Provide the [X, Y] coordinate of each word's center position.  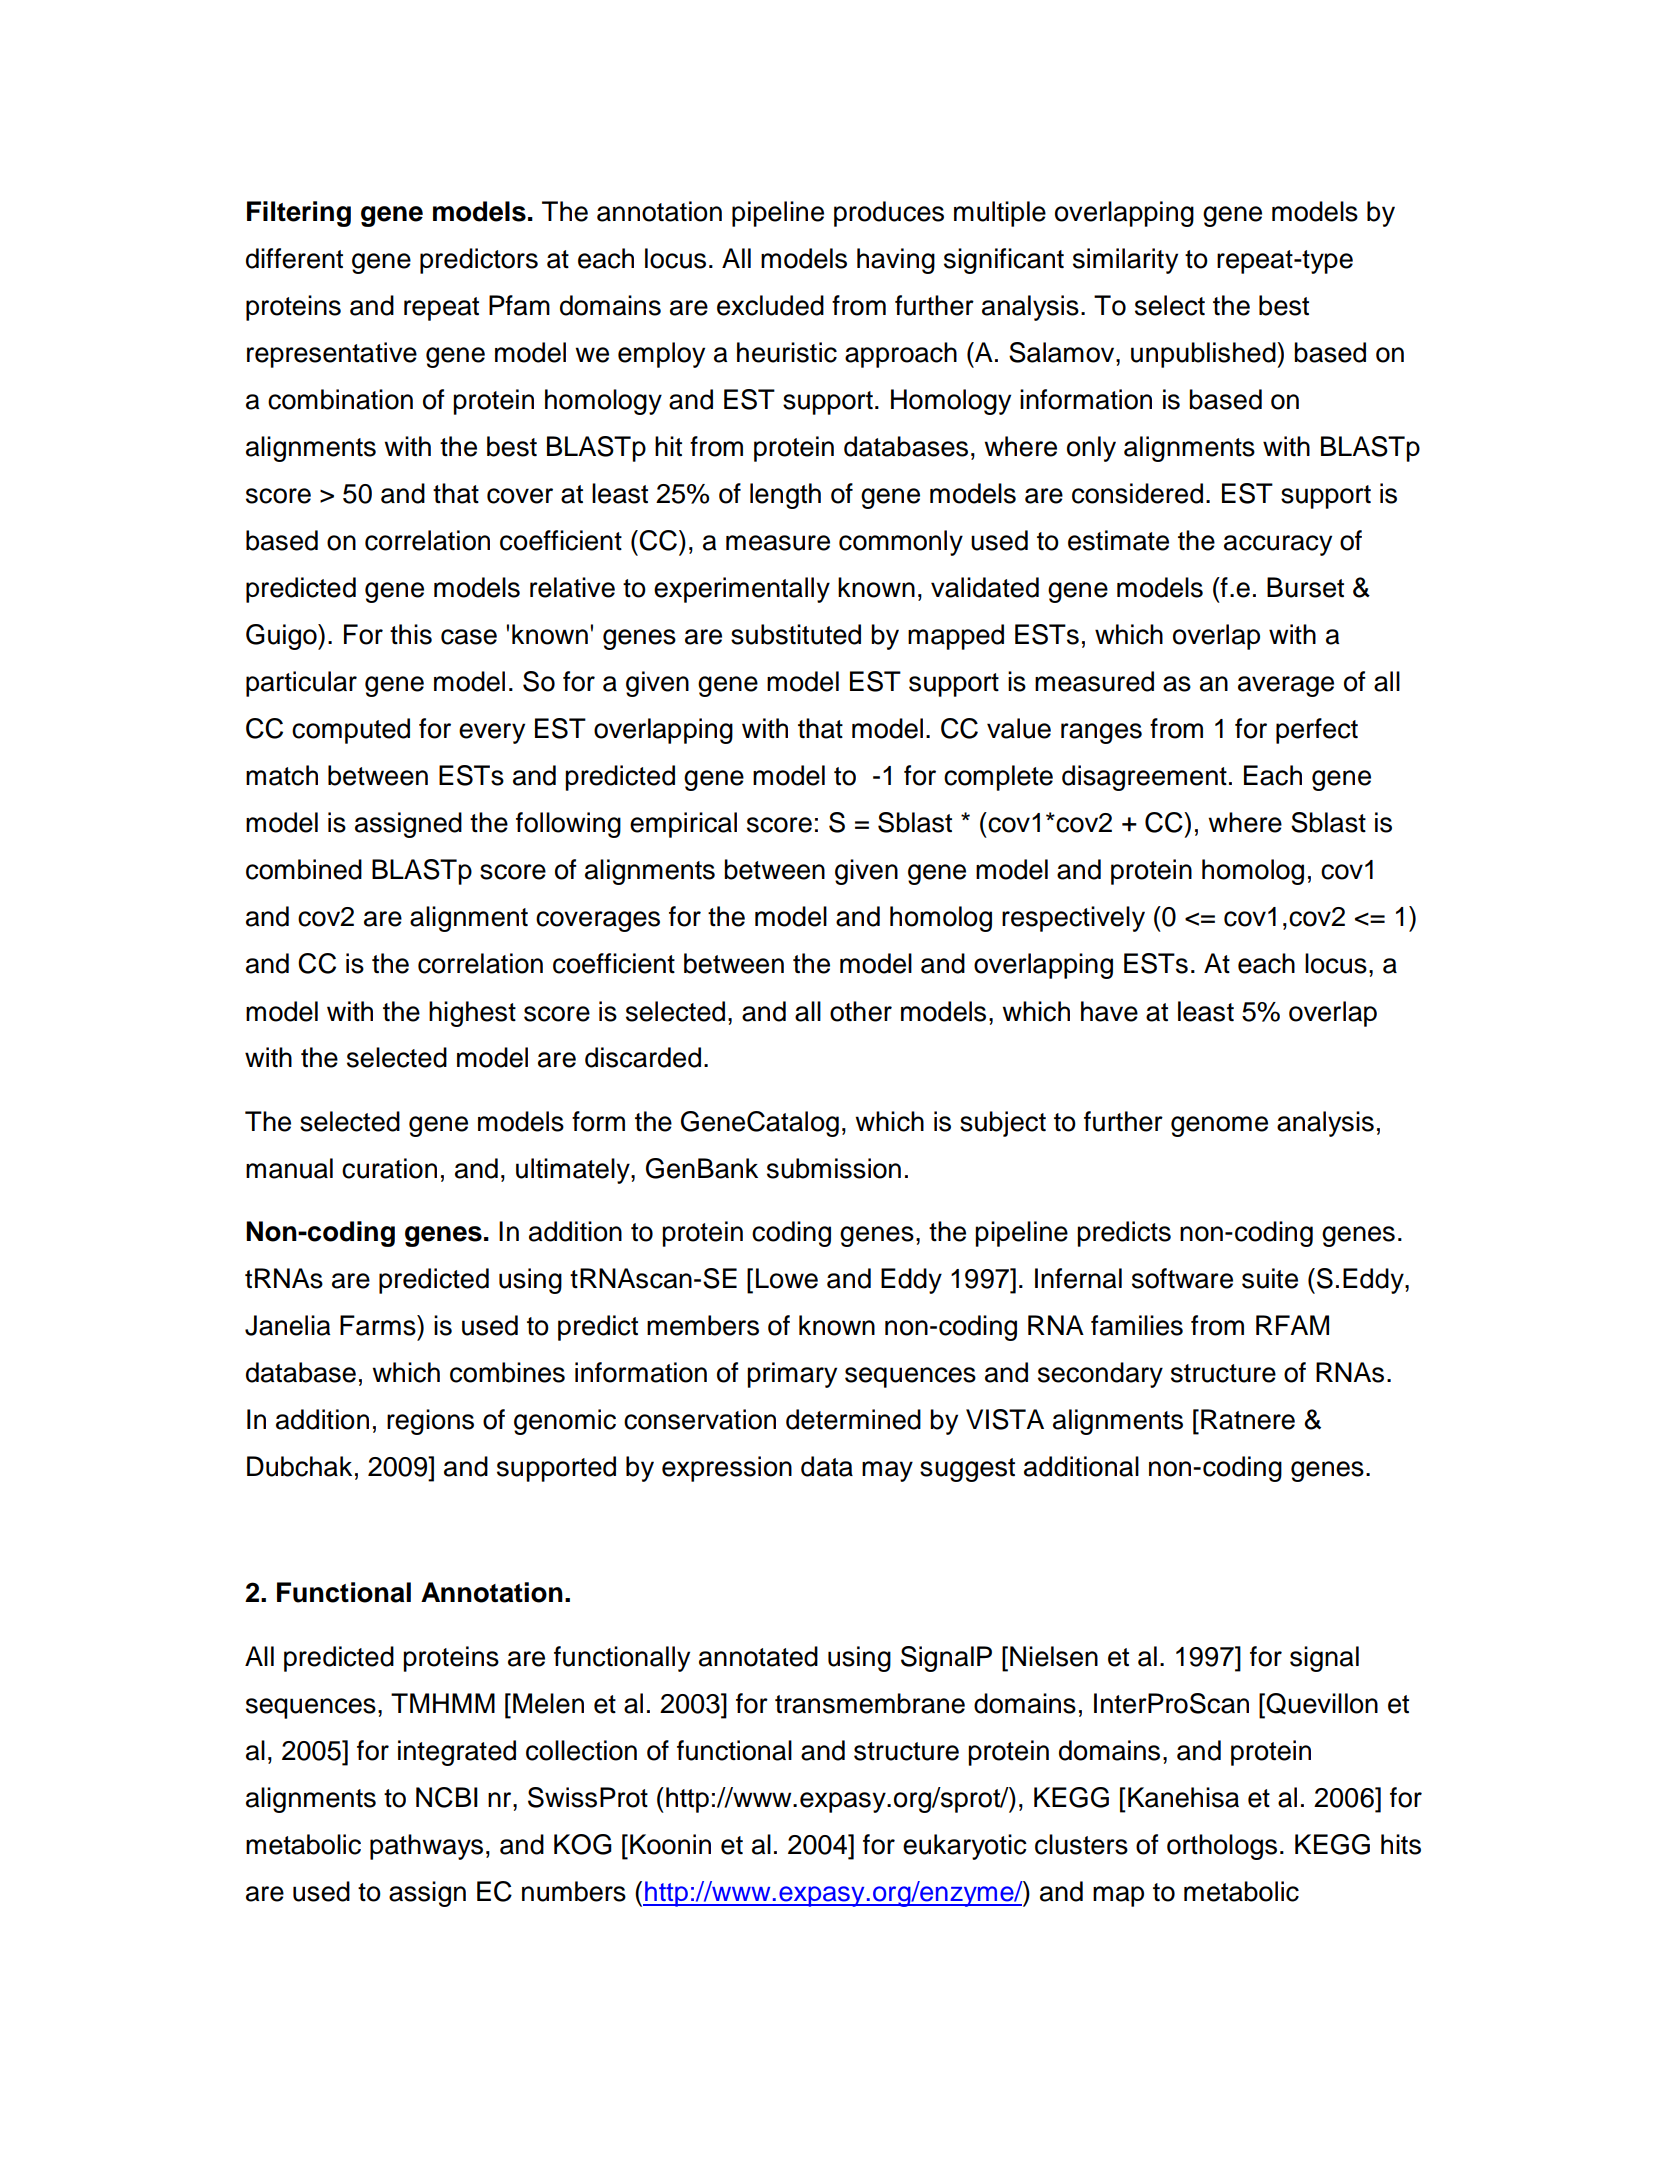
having [896, 261]
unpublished [1204, 355]
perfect [1317, 731]
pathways [426, 1847]
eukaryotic [965, 1847]
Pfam [519, 305]
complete [998, 778]
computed [351, 731]
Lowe [787, 1278]
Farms [379, 1325]
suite [1270, 1278]
